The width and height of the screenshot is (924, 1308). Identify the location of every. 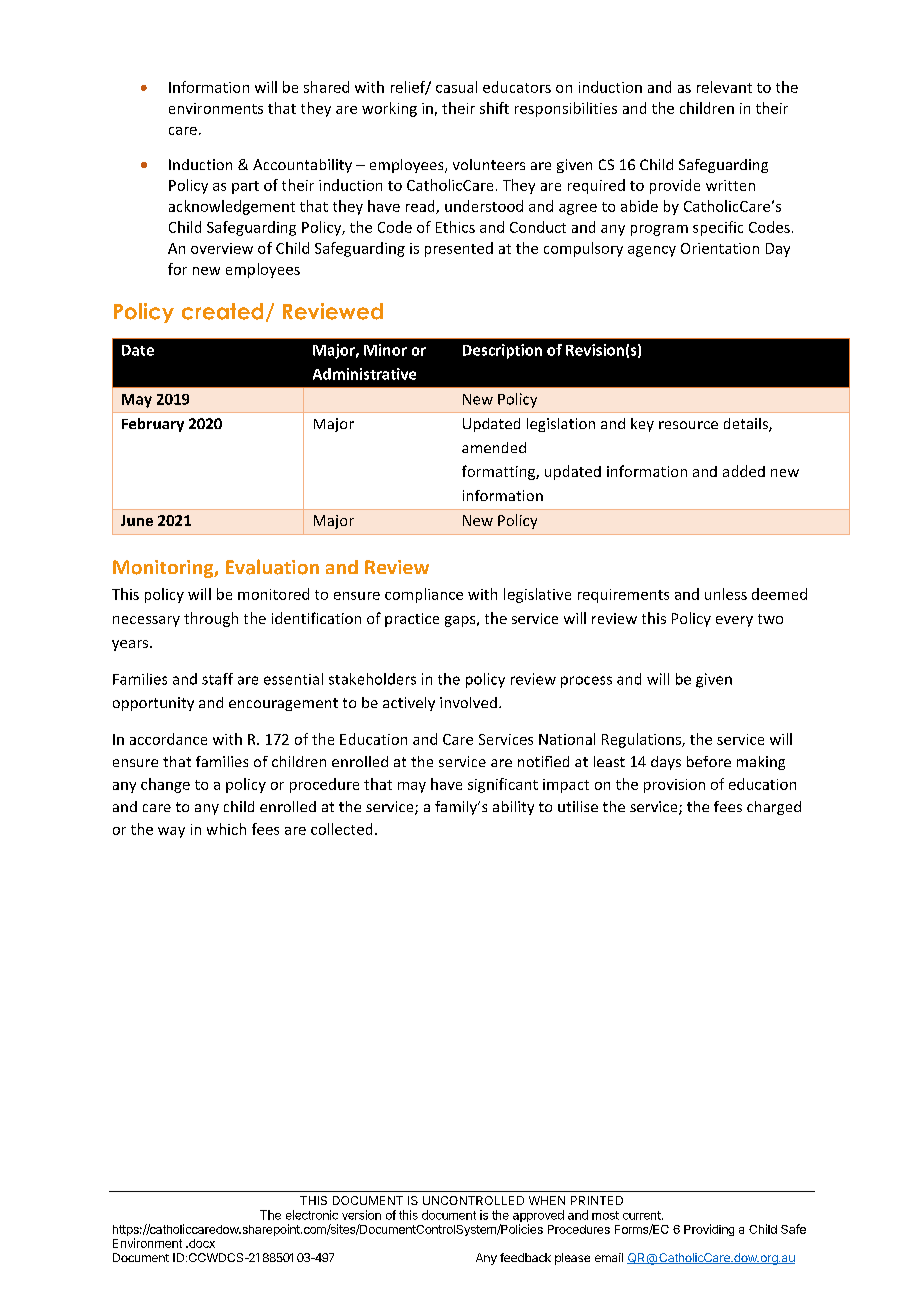
(734, 621).
